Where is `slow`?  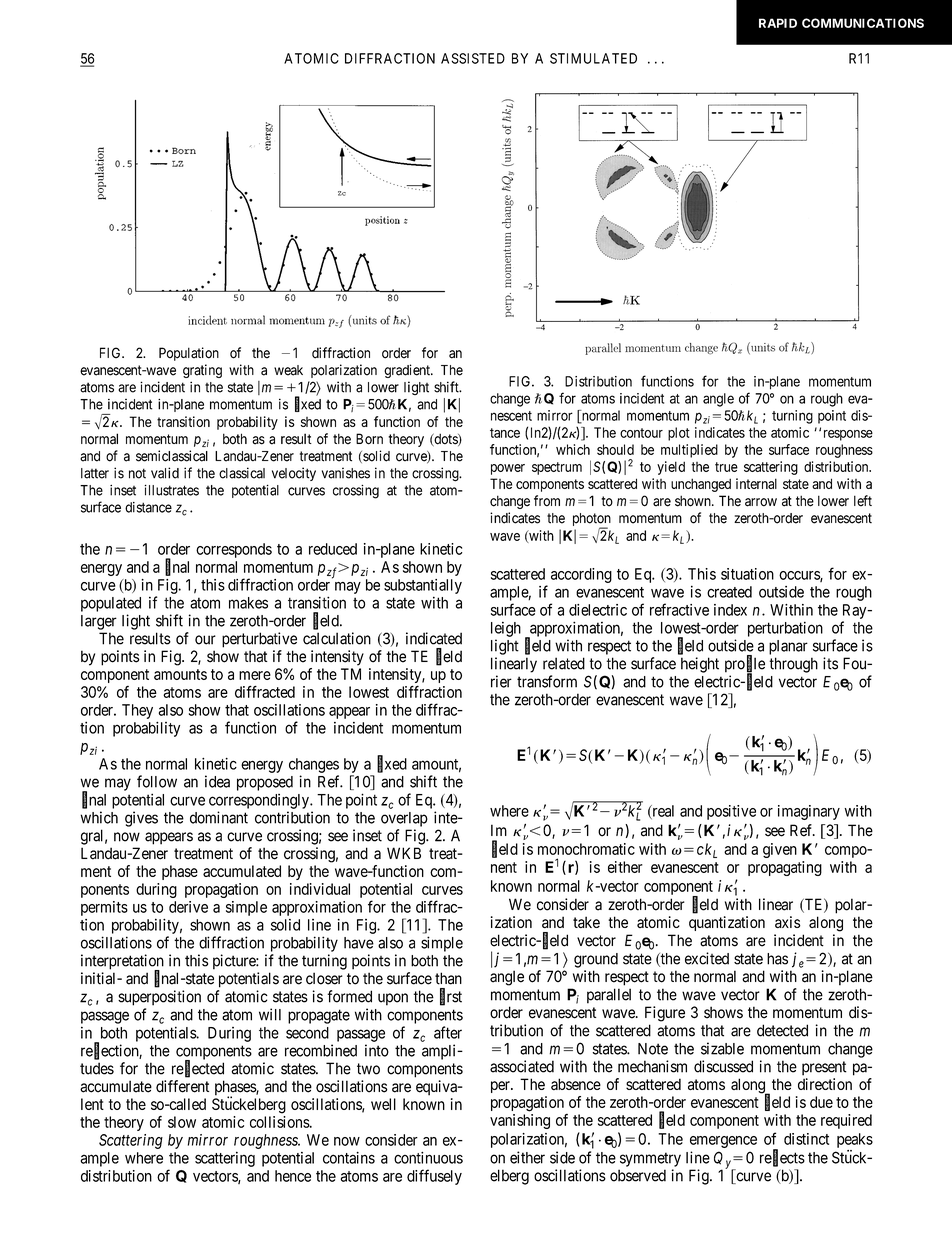
slow is located at coordinates (182, 1122).
